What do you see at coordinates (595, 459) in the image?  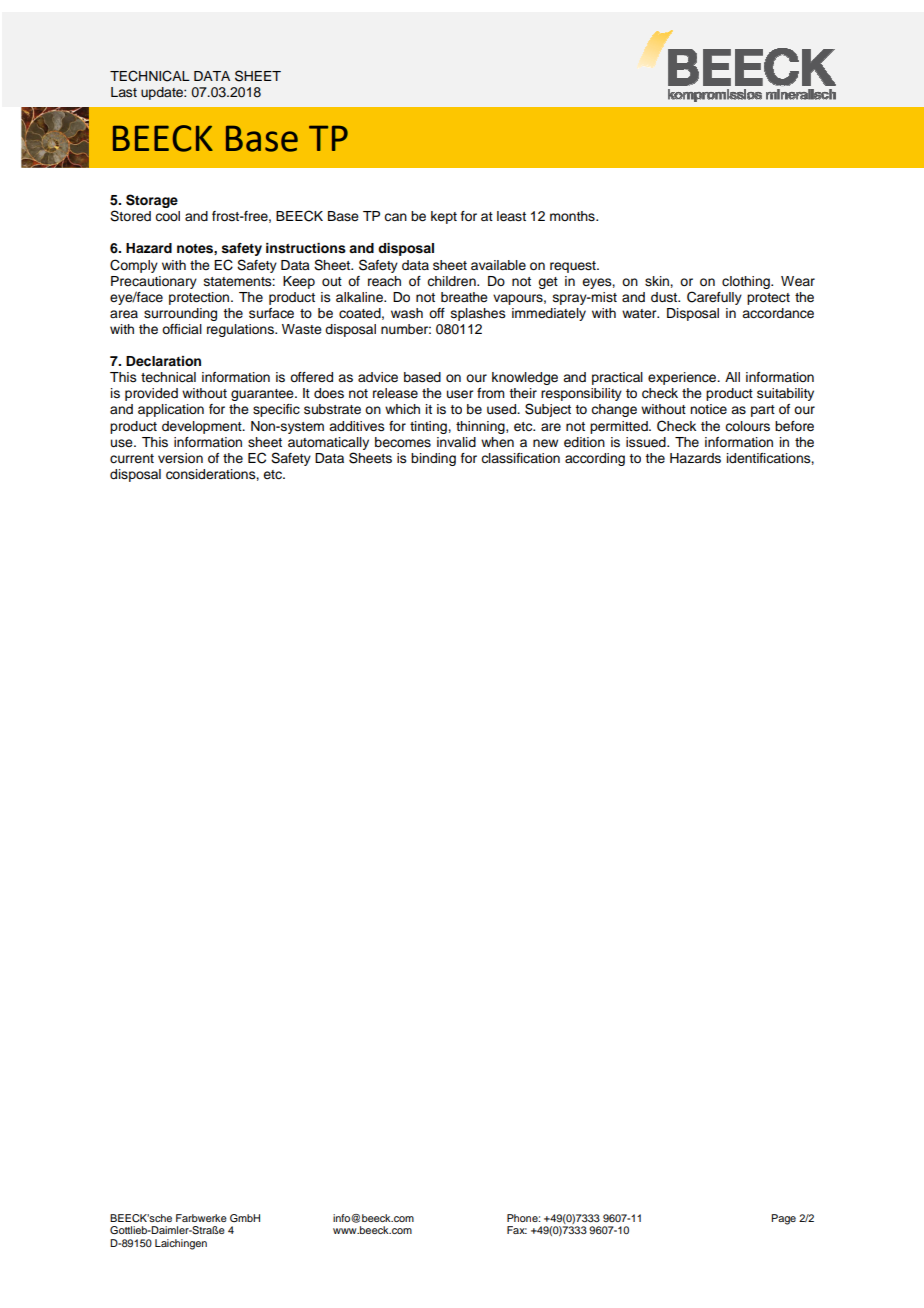 I see `according` at bounding box center [595, 459].
